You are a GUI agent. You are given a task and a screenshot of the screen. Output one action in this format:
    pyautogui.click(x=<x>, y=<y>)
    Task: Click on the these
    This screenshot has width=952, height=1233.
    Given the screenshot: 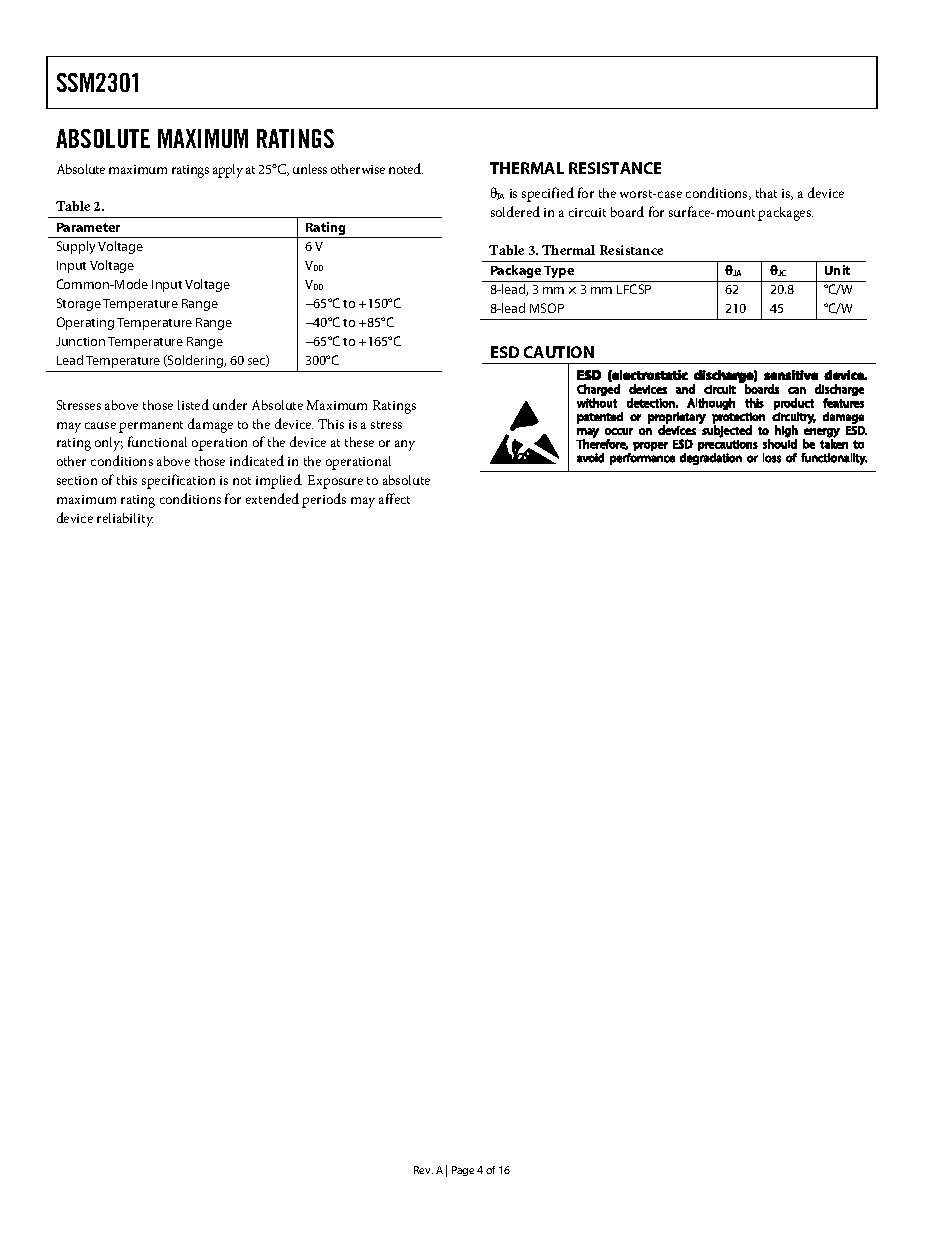 What is the action you would take?
    pyautogui.click(x=359, y=442)
